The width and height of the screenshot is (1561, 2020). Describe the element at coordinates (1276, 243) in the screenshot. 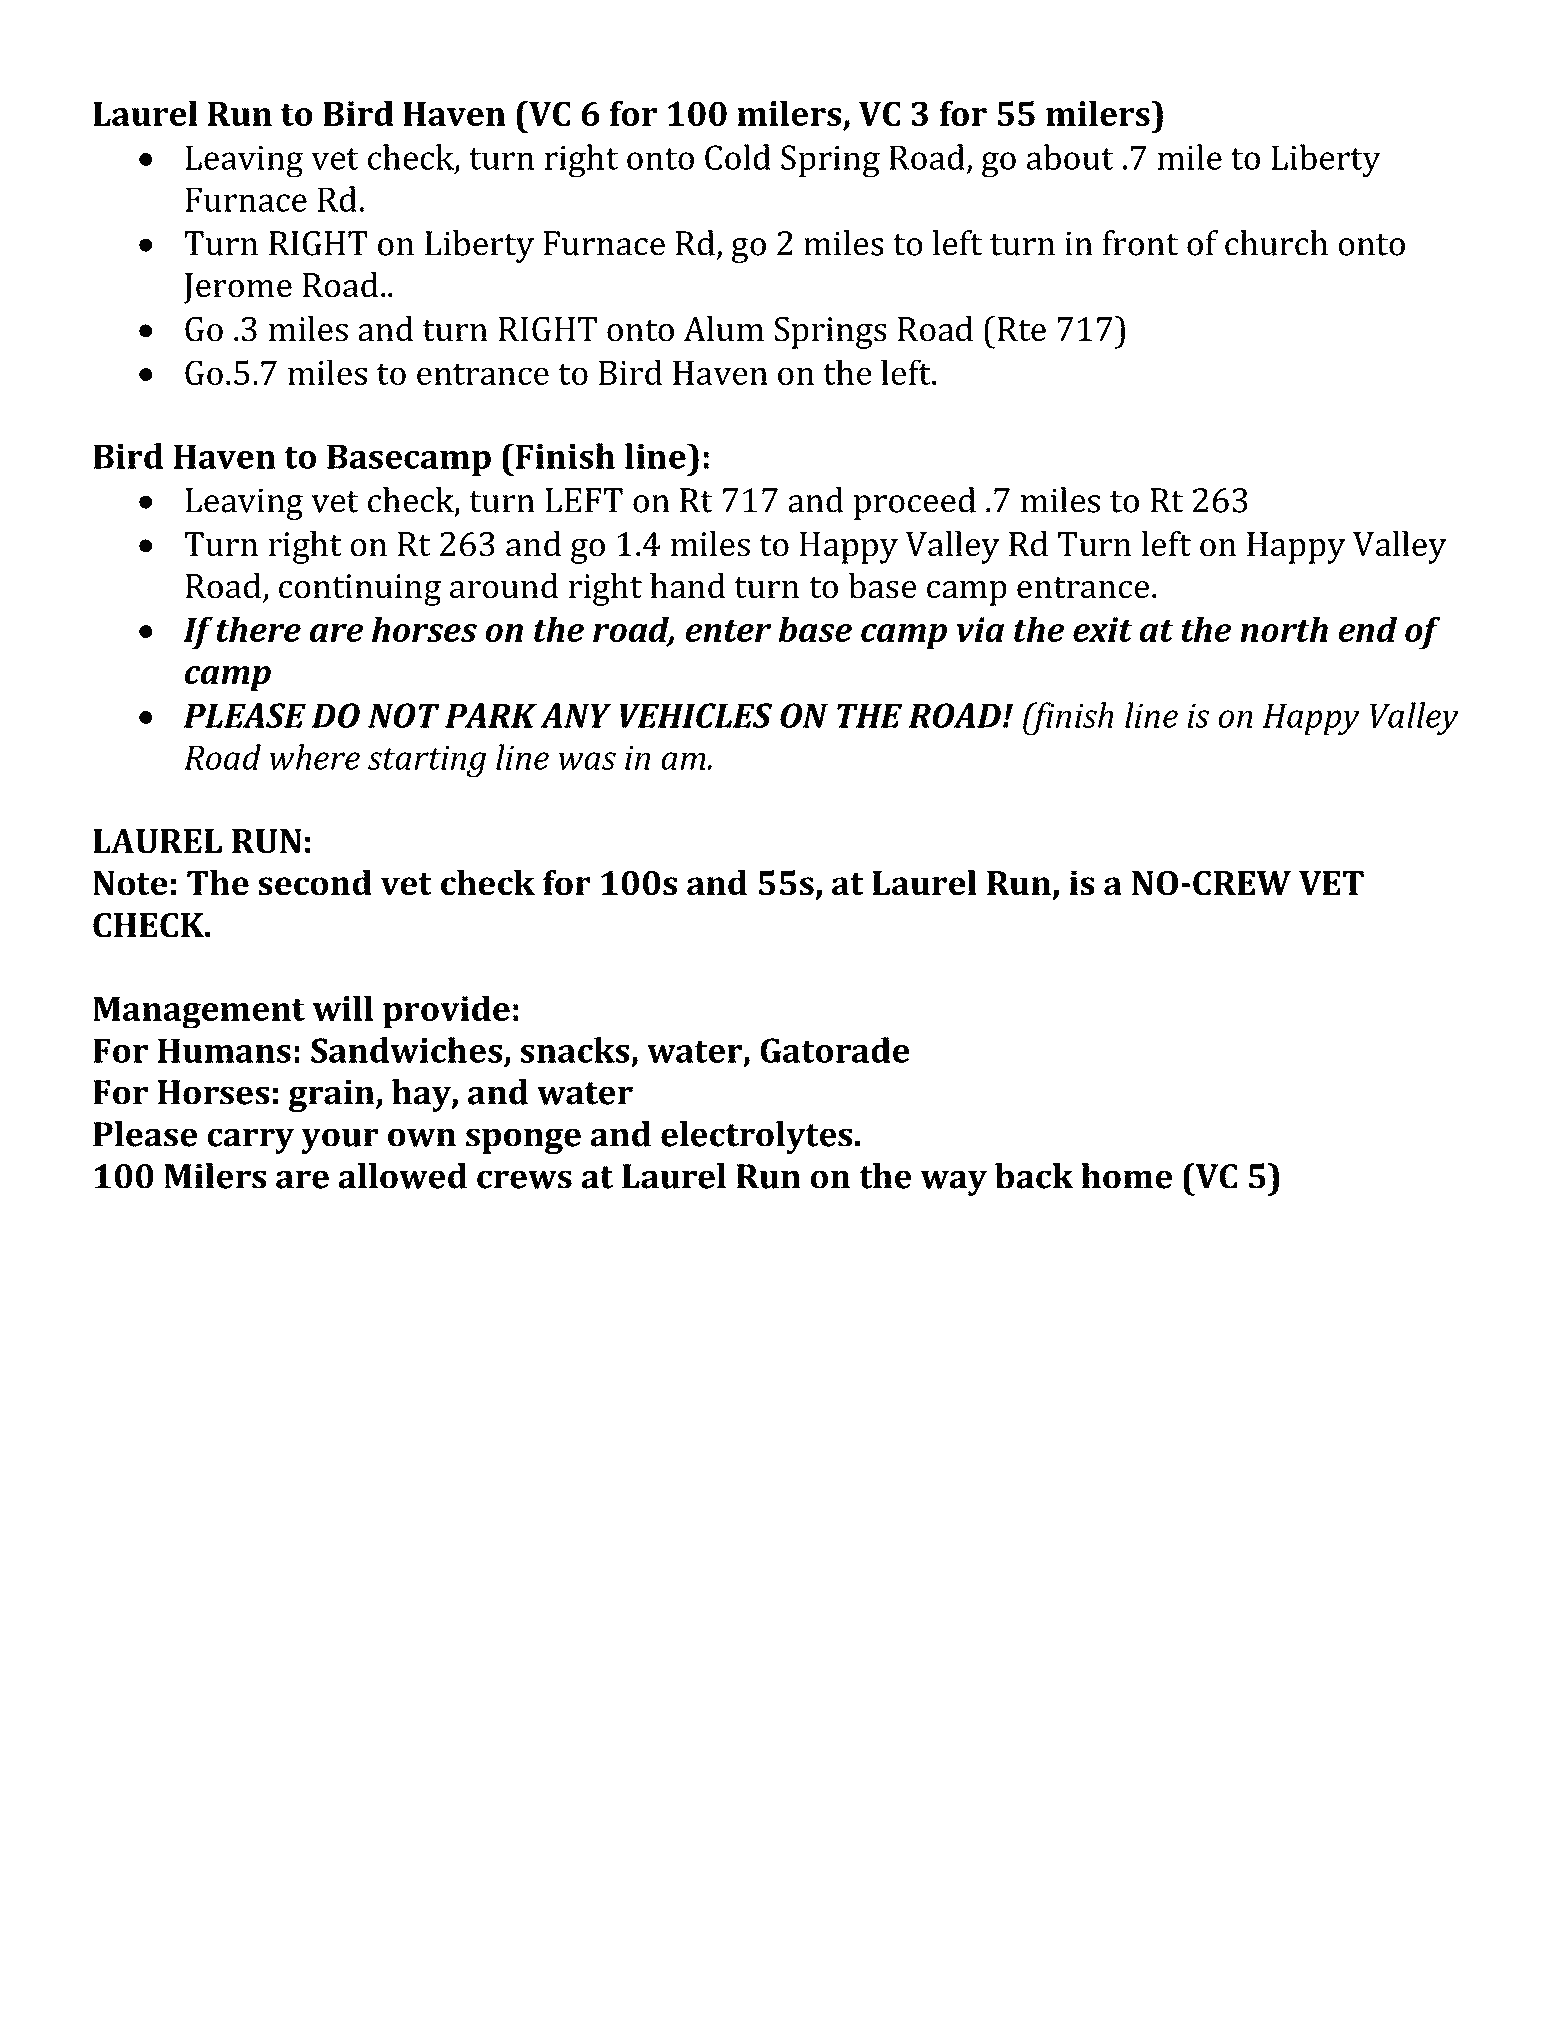

I see `church` at that location.
